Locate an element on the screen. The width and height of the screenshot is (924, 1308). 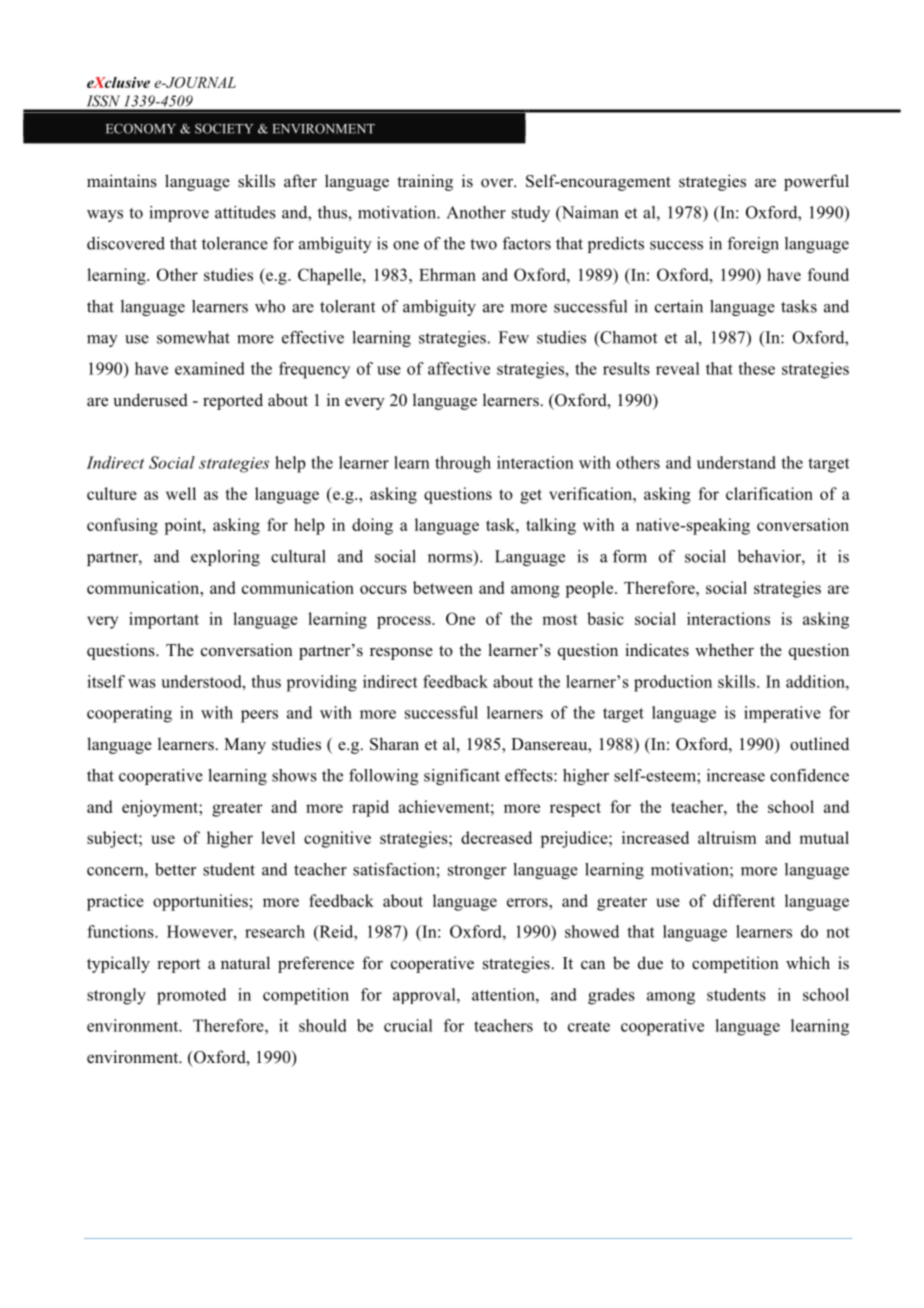
confidence is located at coordinates (809, 775).
